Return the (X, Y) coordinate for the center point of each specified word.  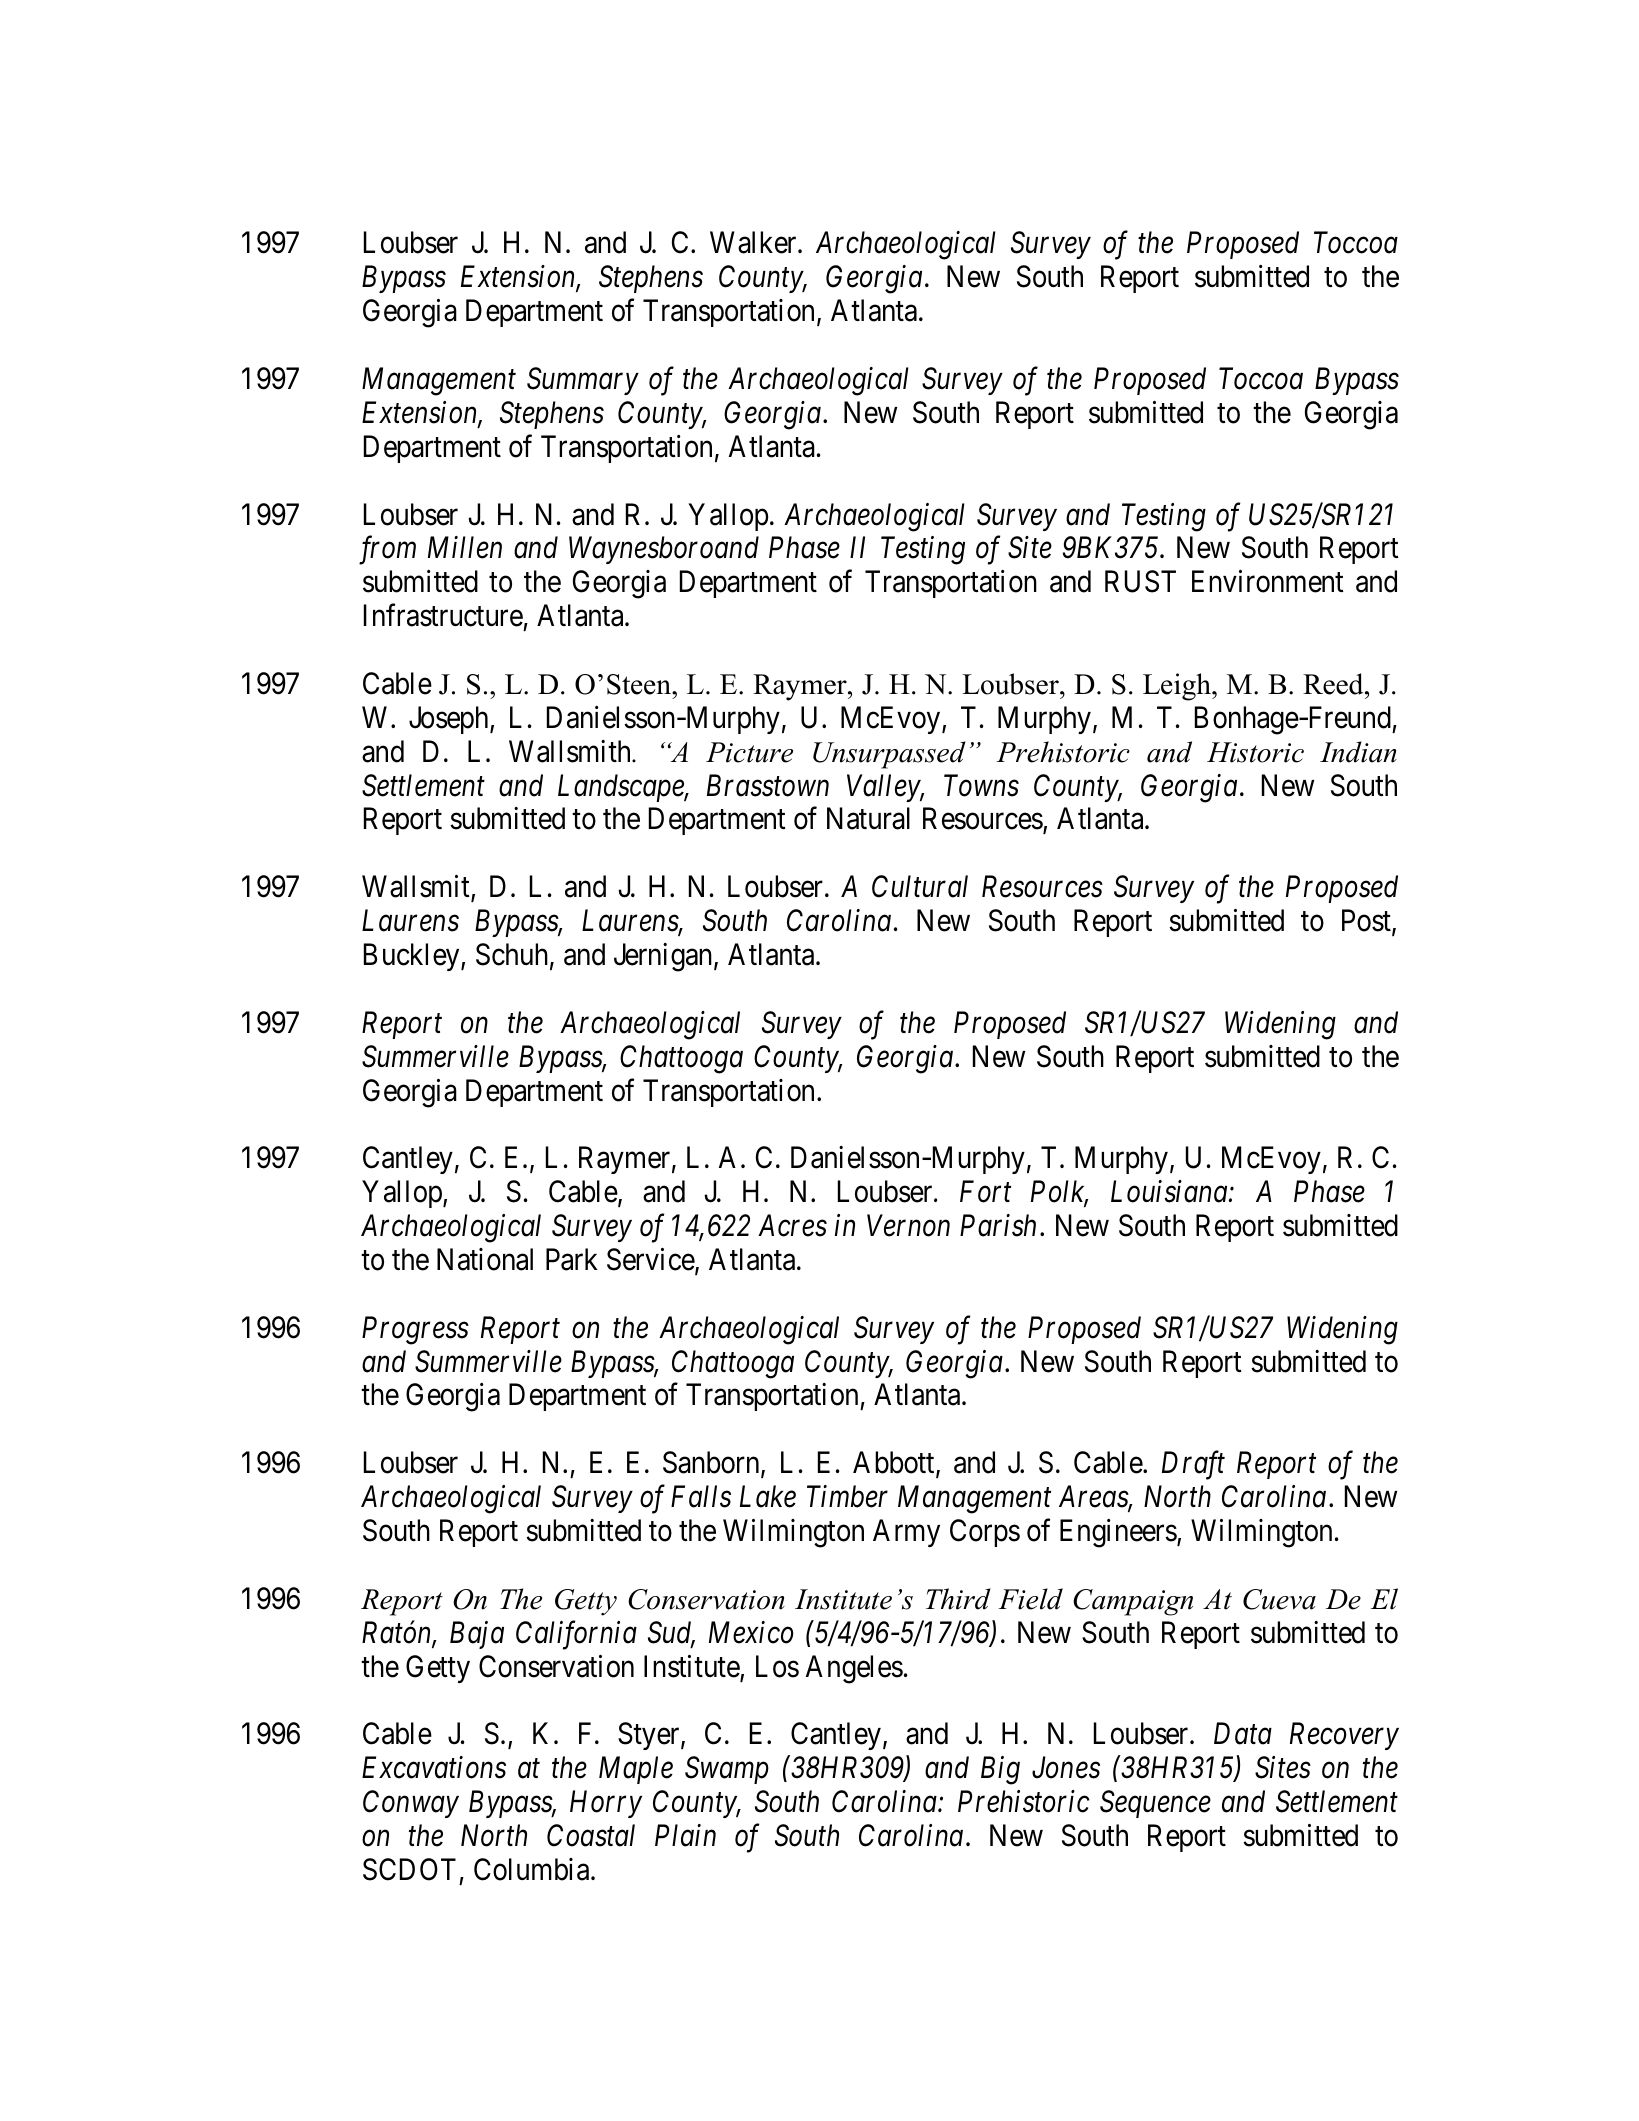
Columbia (533, 1869)
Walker (754, 242)
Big (1000, 1771)
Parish (998, 1225)
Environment (1268, 581)
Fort (985, 1192)
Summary (583, 381)
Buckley (413, 957)
